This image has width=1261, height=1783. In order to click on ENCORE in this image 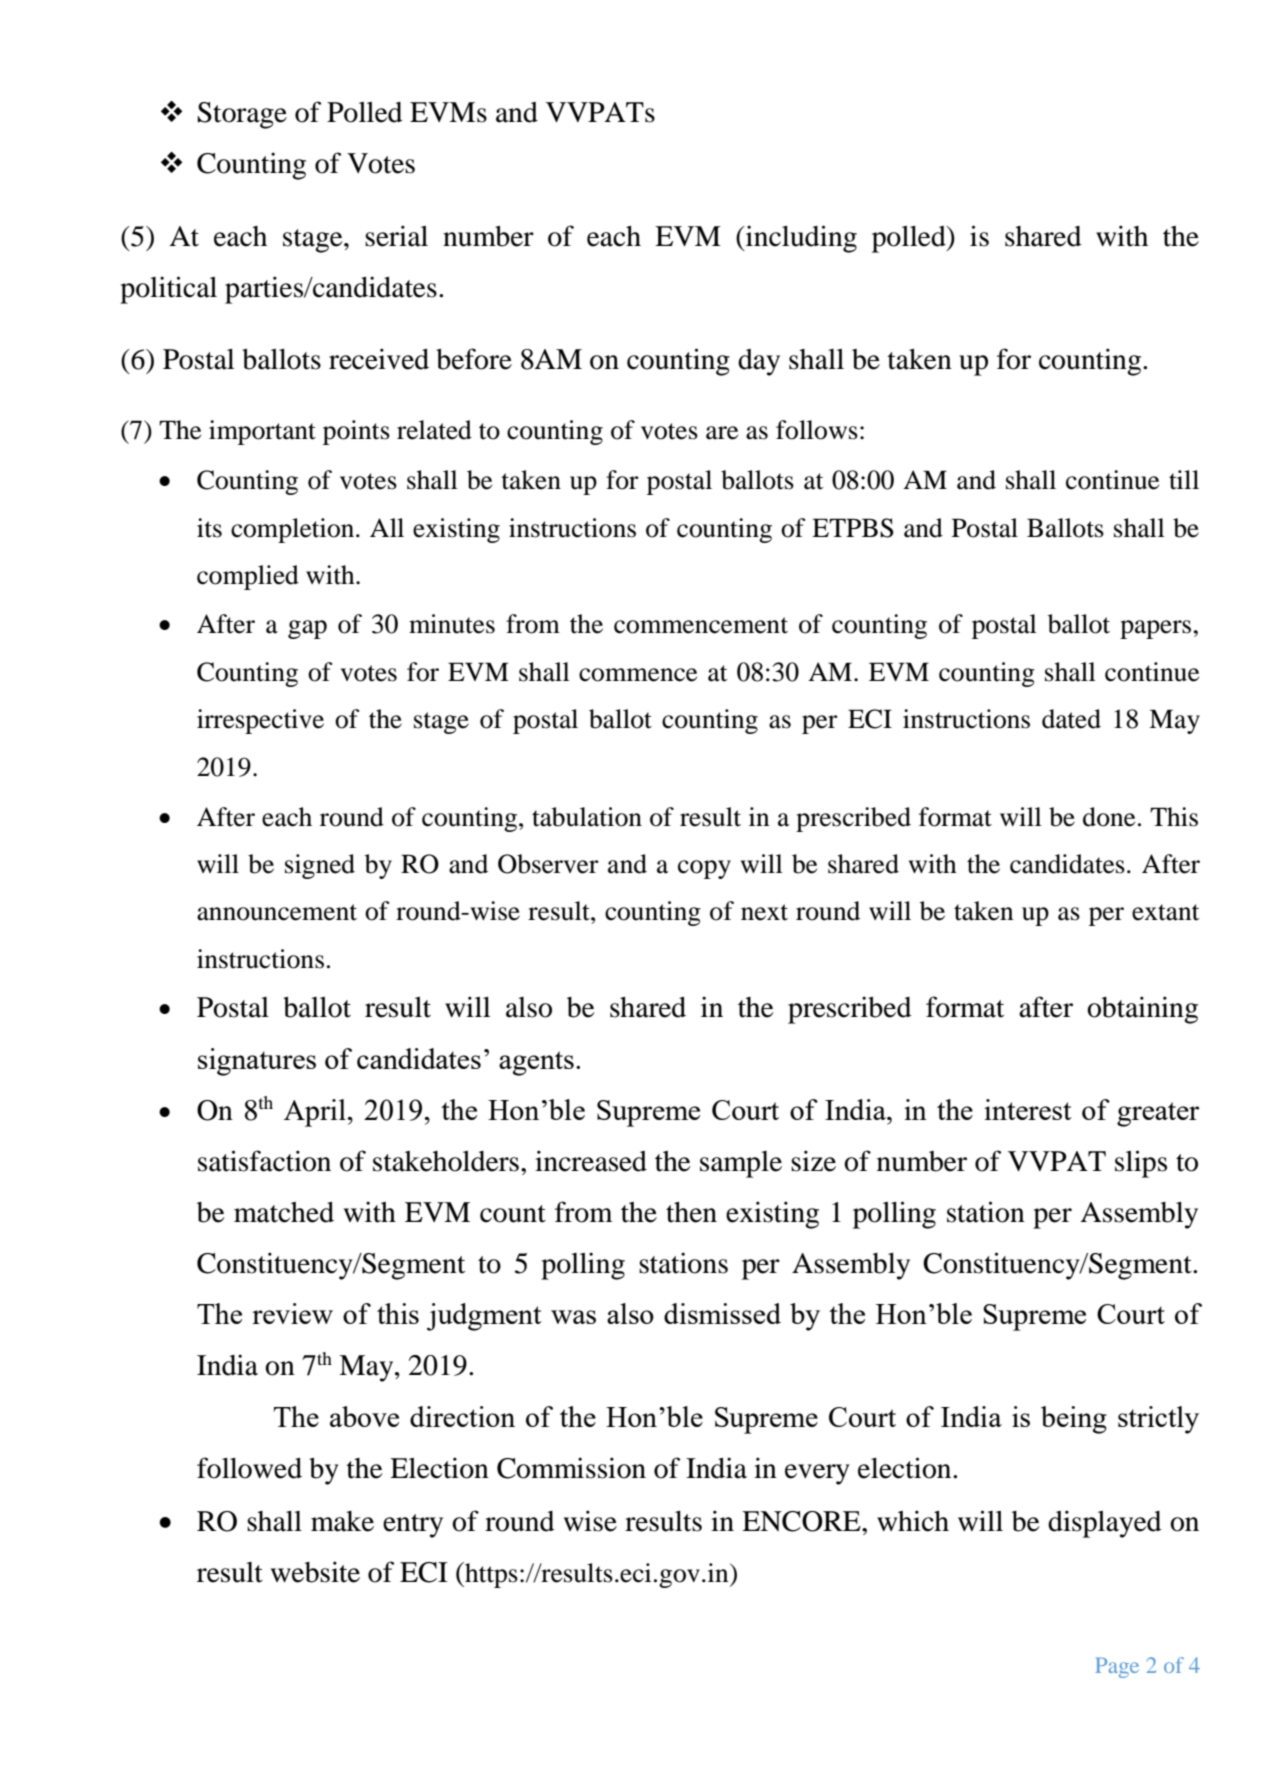, I will do `click(802, 1521)`.
